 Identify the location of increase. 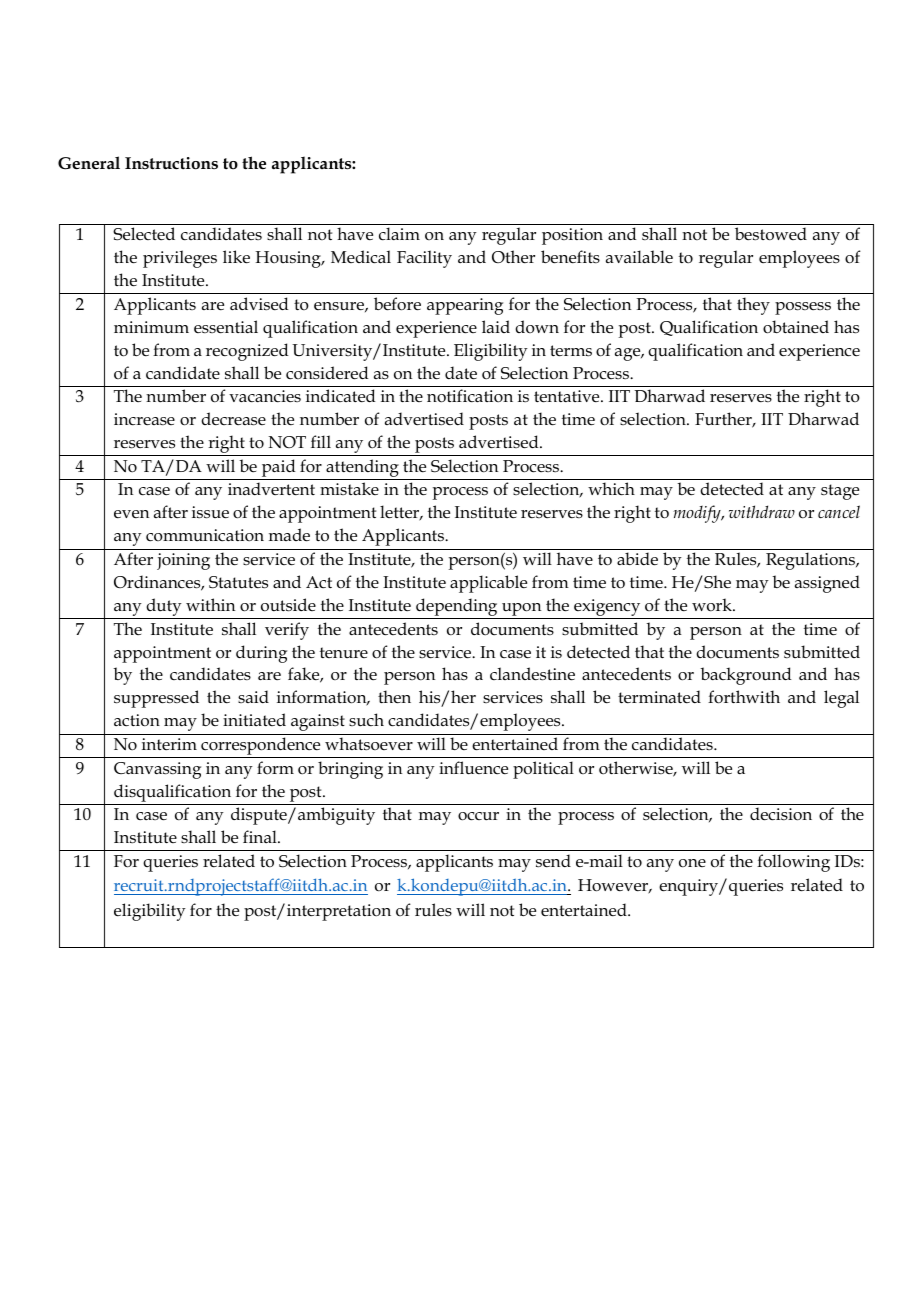
(144, 419).
